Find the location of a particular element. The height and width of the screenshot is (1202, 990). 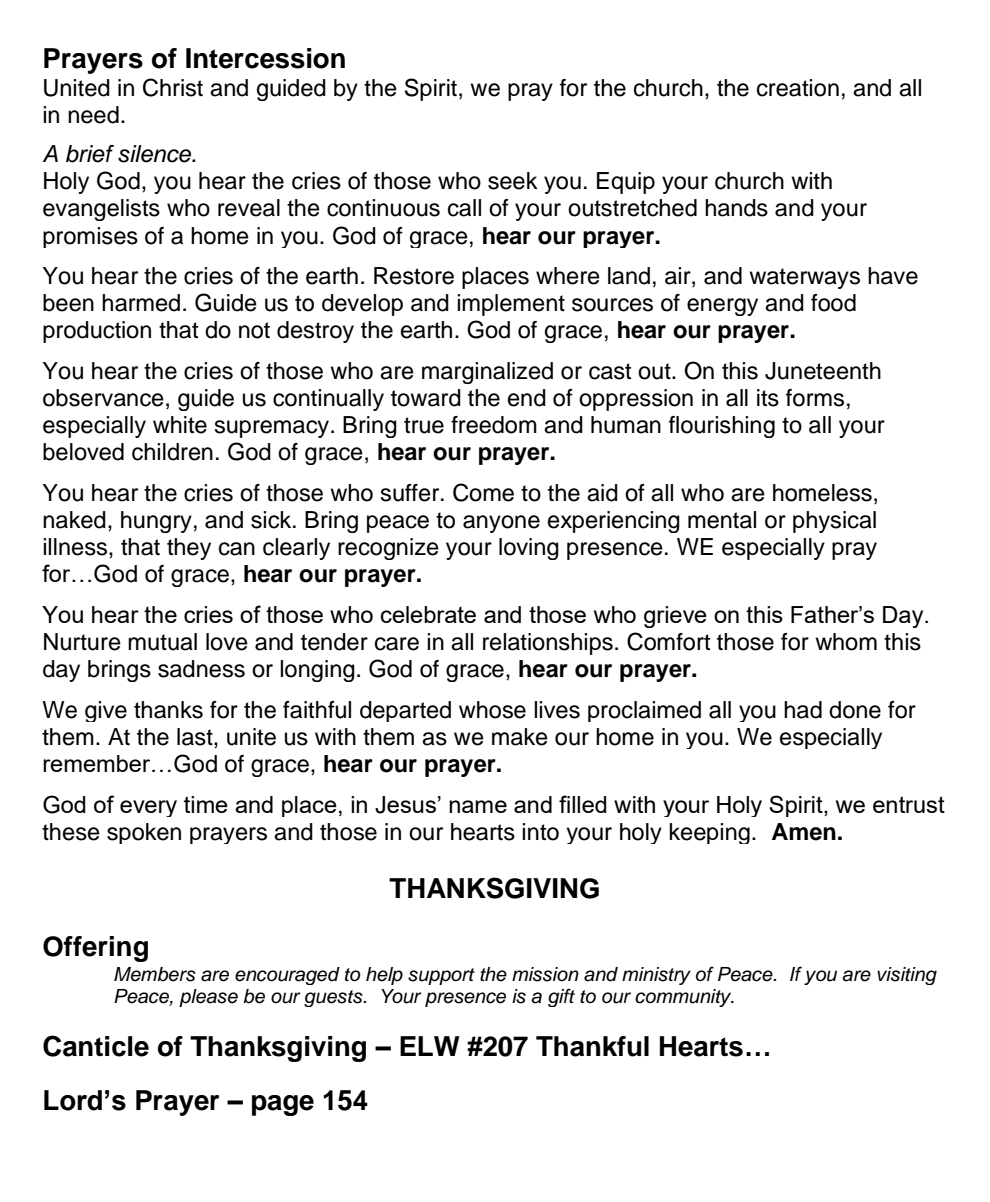

seek is located at coordinates (513, 181).
